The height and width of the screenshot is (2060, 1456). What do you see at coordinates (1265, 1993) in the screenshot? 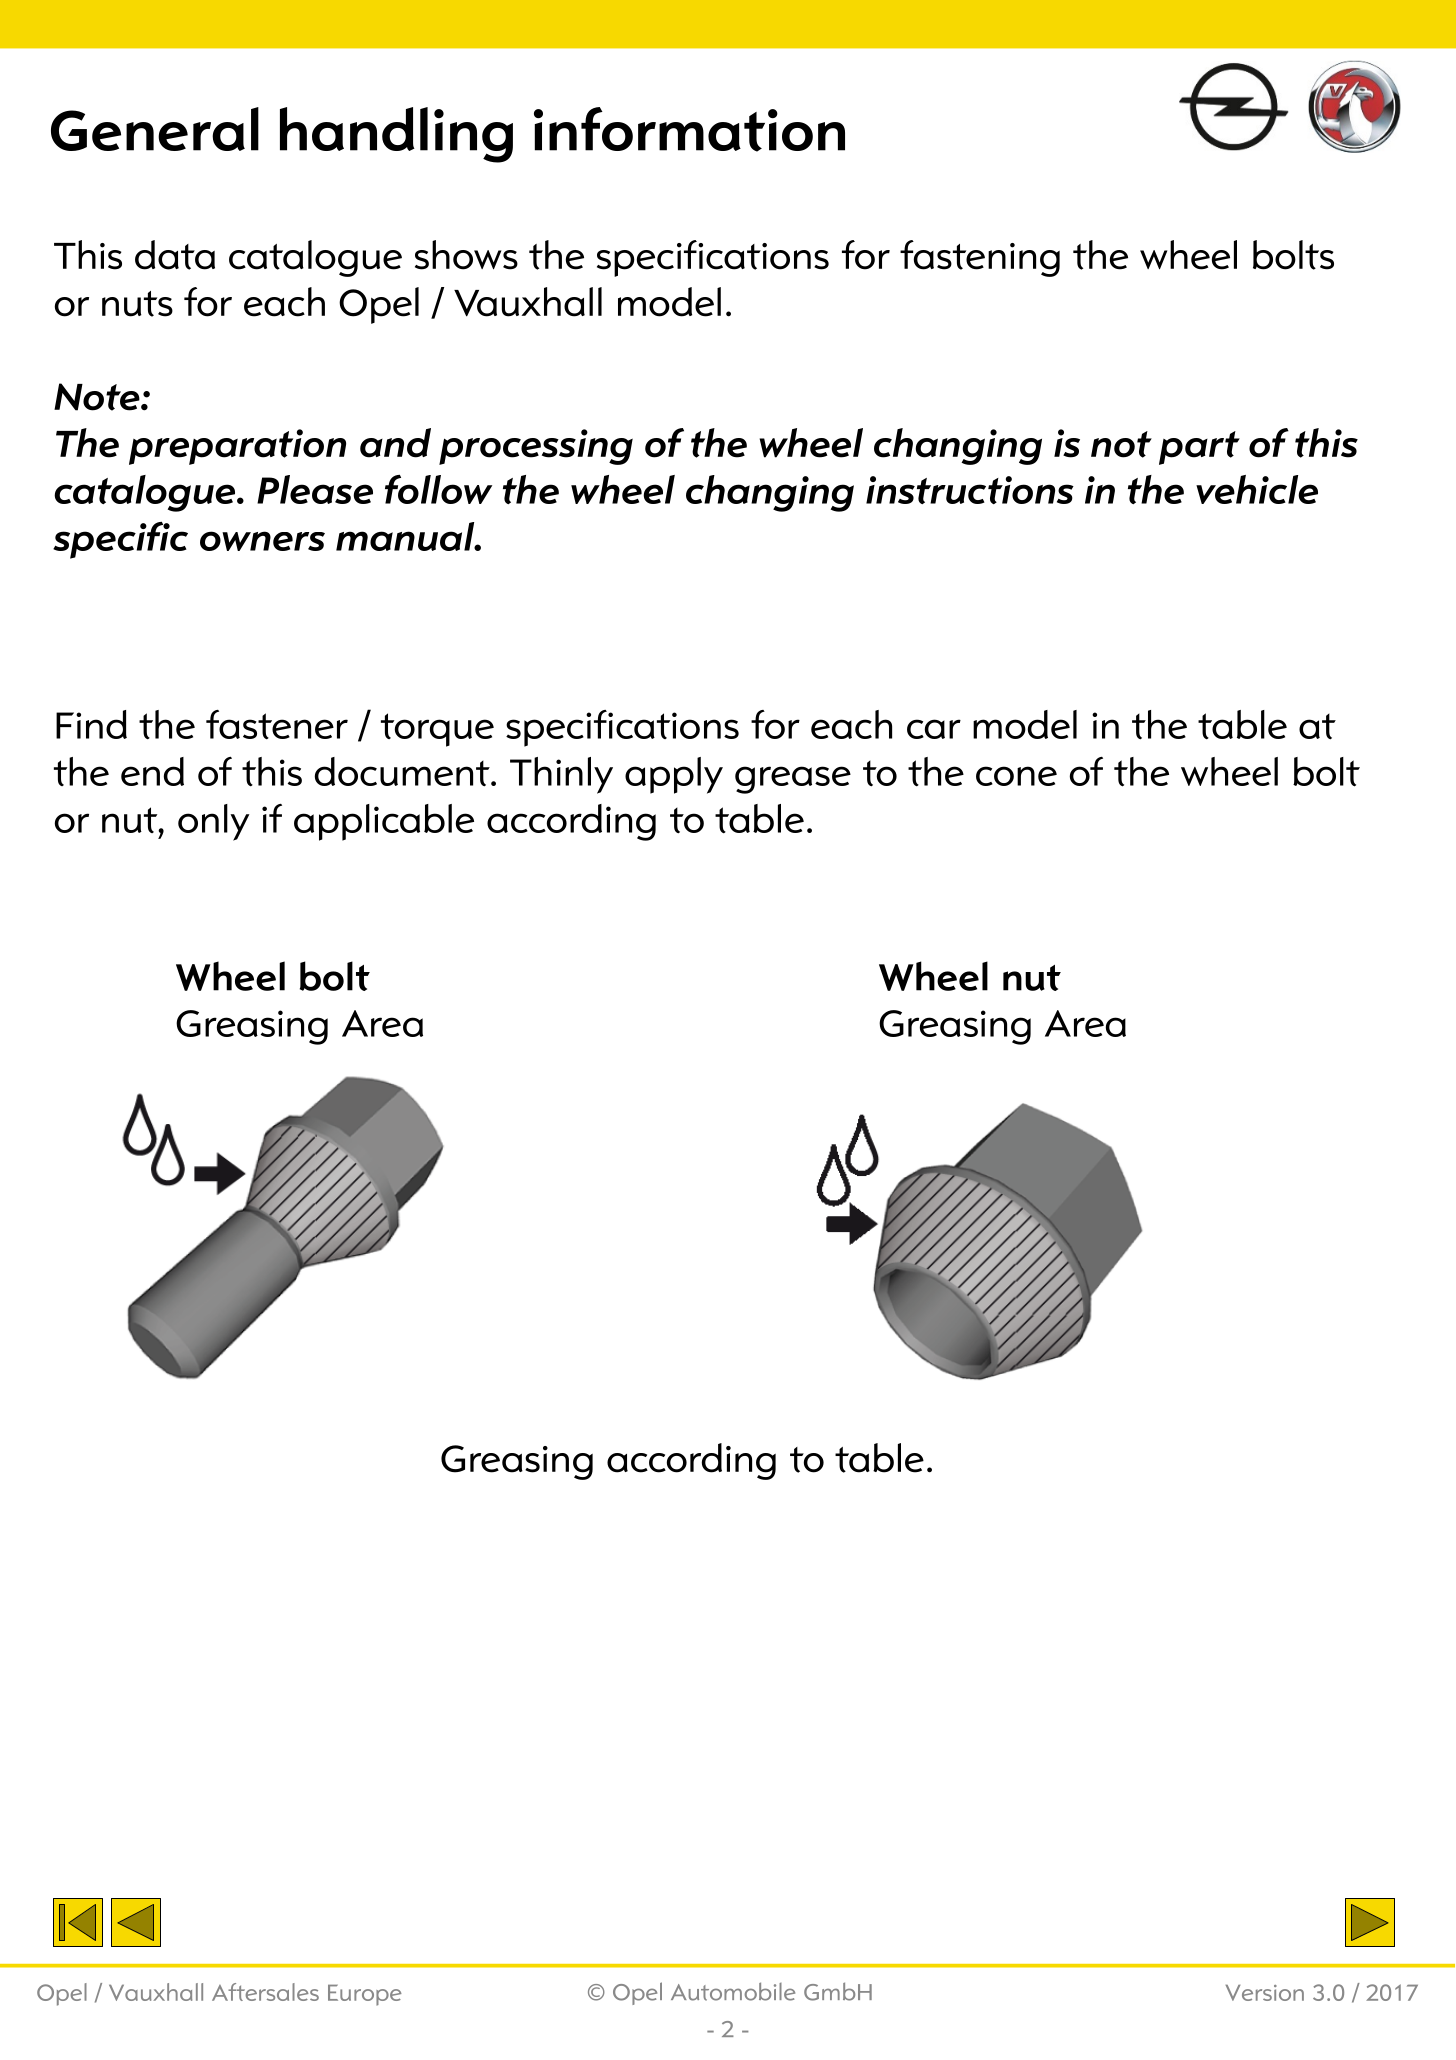
I see `Version` at bounding box center [1265, 1993].
